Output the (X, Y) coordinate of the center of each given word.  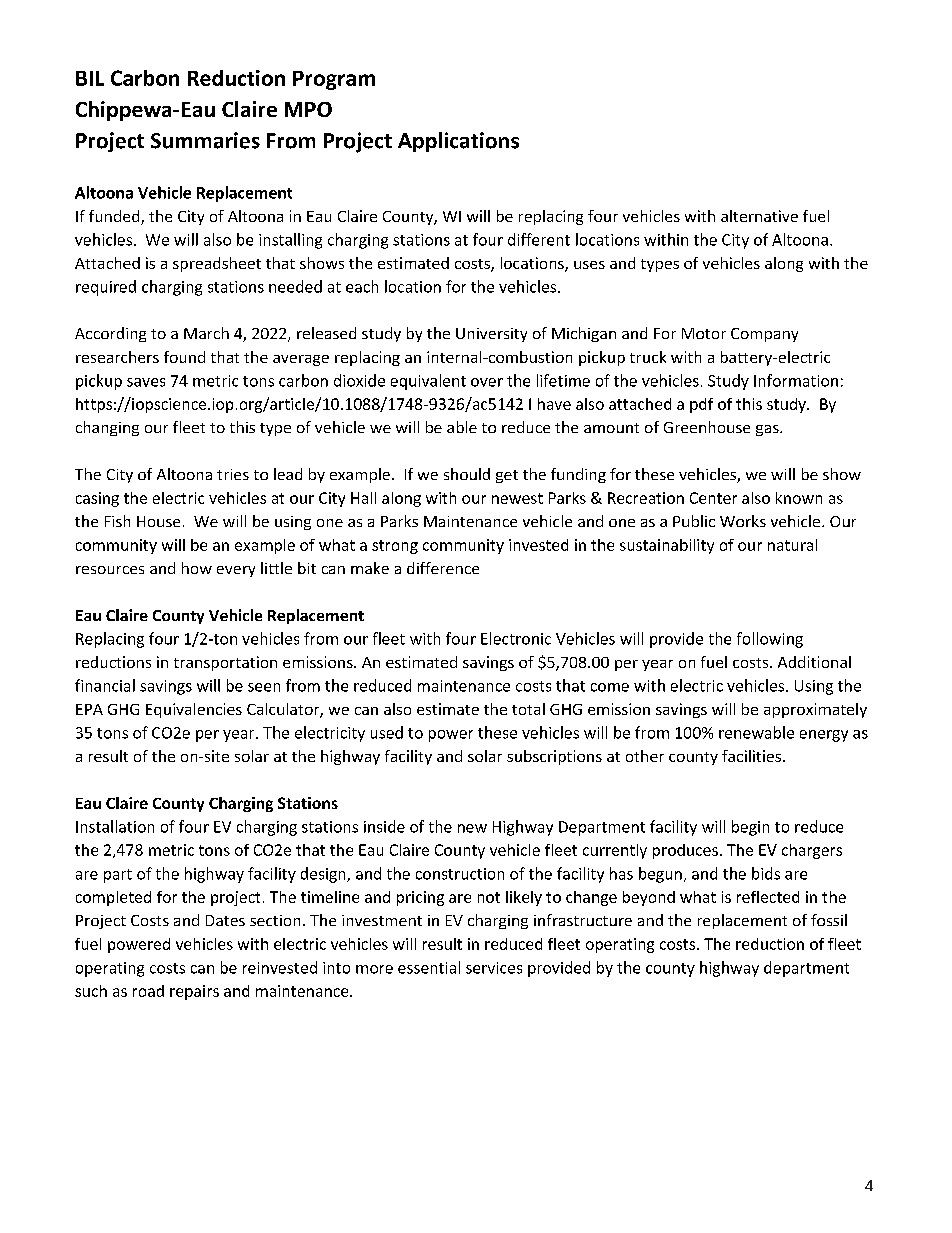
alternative (759, 216)
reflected (768, 897)
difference (443, 568)
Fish (117, 521)
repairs (194, 992)
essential (429, 967)
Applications (458, 142)
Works (743, 521)
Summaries (205, 140)
